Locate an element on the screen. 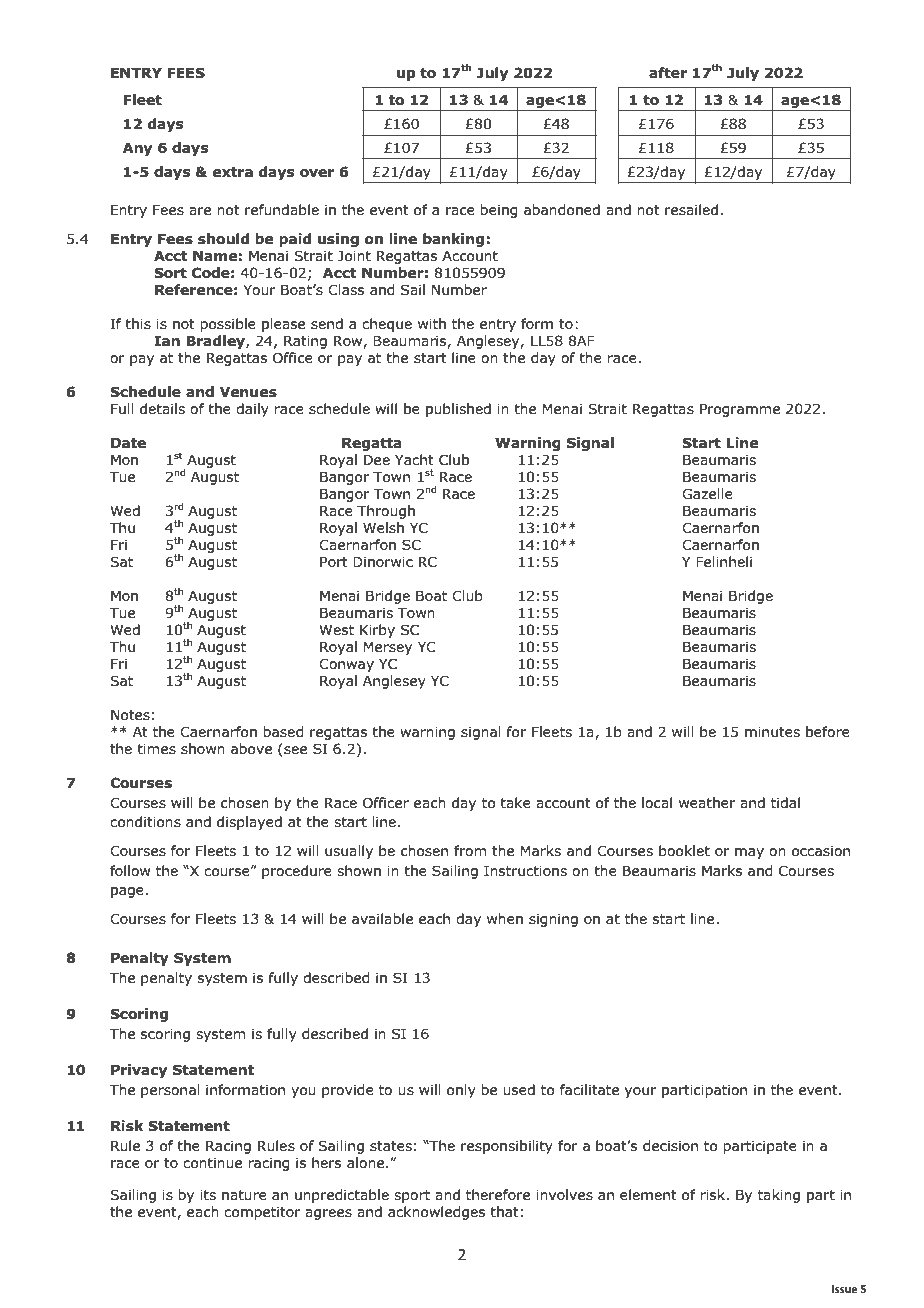 The width and height of the screenshot is (924, 1308). displayed is located at coordinates (249, 823).
